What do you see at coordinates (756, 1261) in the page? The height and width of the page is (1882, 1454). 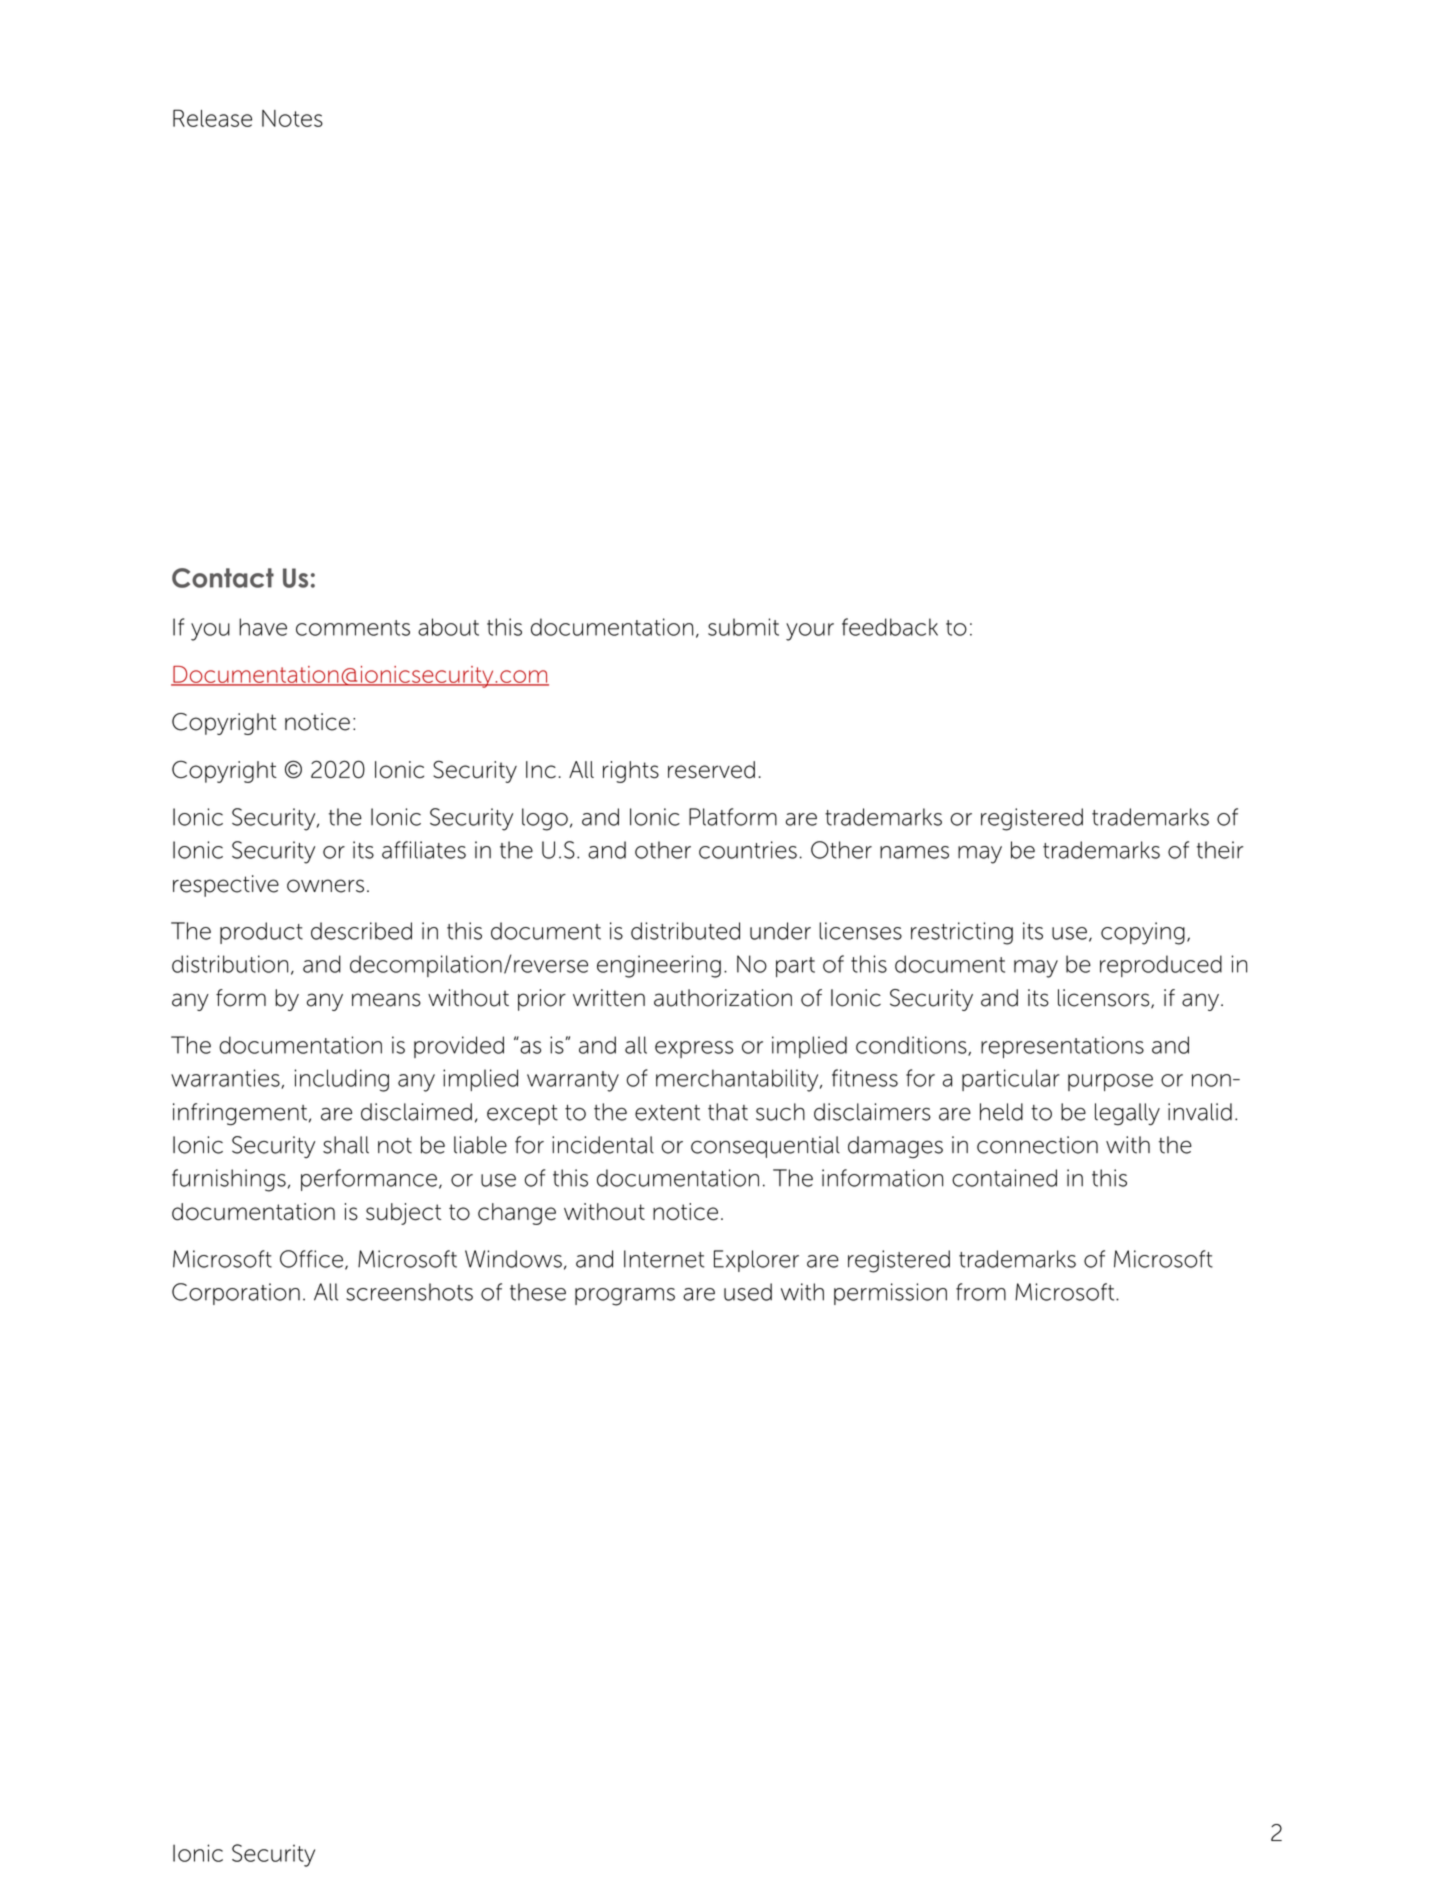 I see `Explorer` at bounding box center [756, 1261].
